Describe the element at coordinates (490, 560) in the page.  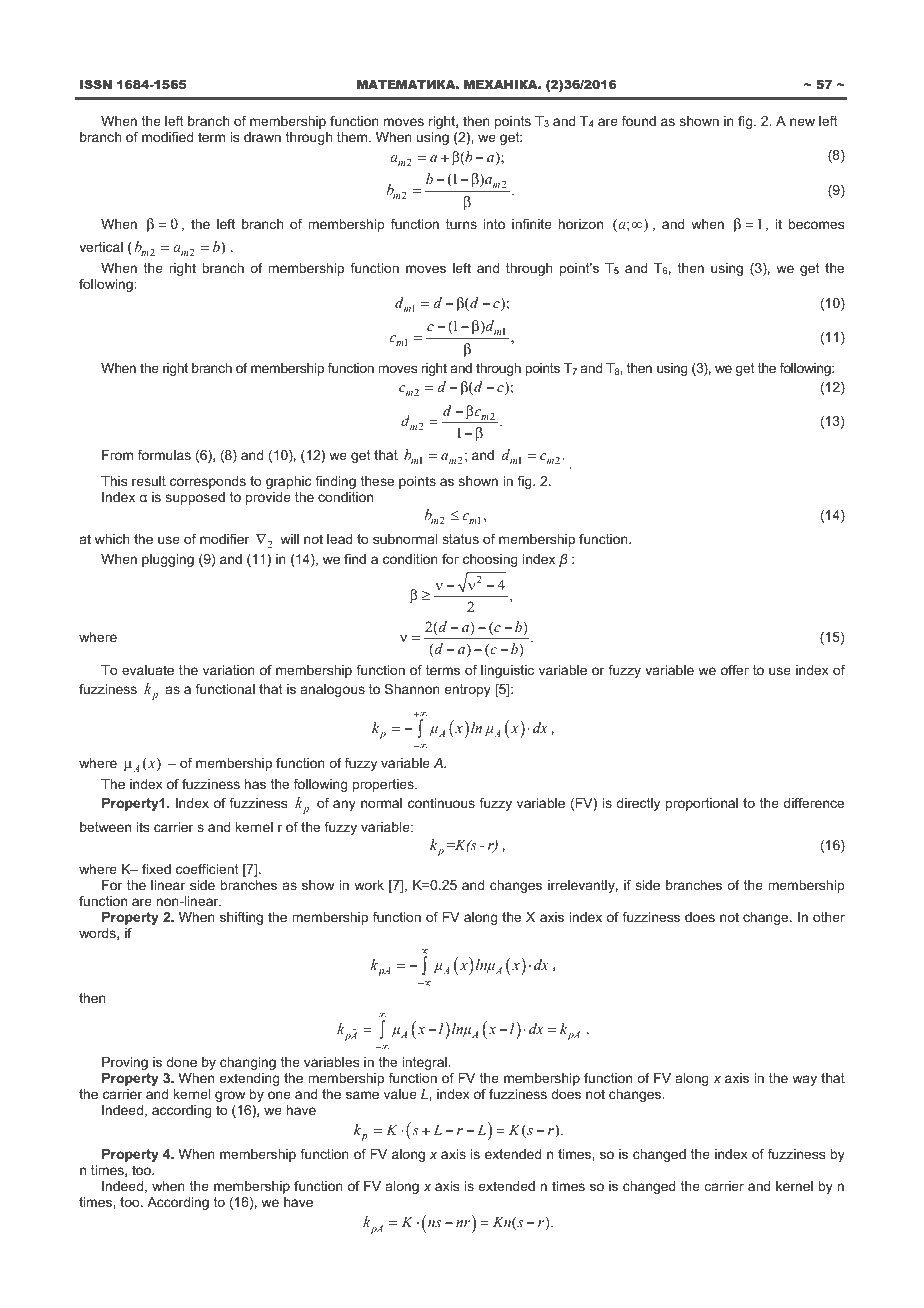
I see `choosing` at that location.
